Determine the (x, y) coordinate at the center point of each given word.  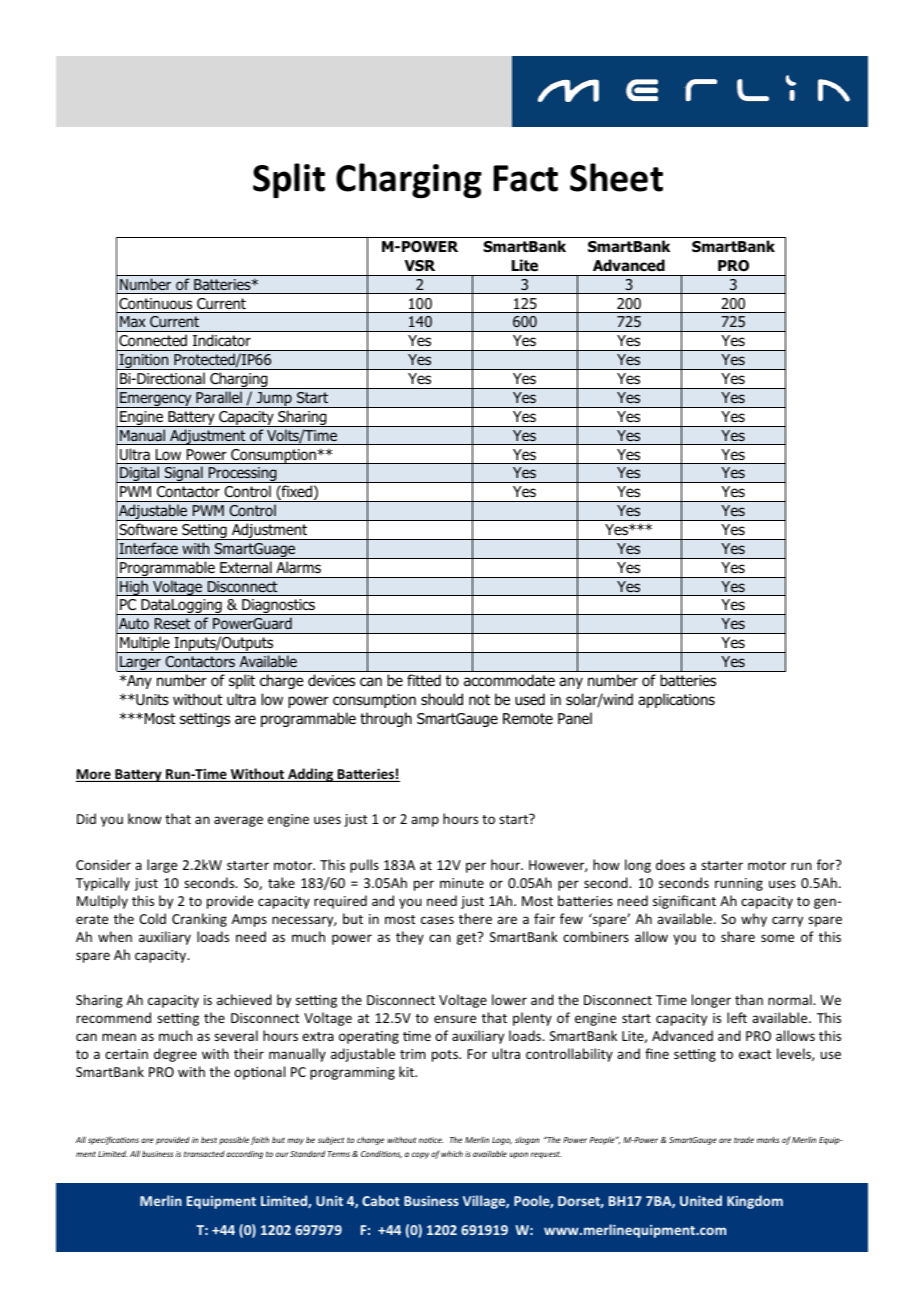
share (738, 936)
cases (437, 920)
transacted (204, 1154)
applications (676, 700)
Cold (152, 918)
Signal (183, 474)
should (442, 699)
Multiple (145, 644)
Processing (243, 475)
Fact (525, 178)
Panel (575, 718)
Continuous (155, 303)
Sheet (616, 177)
